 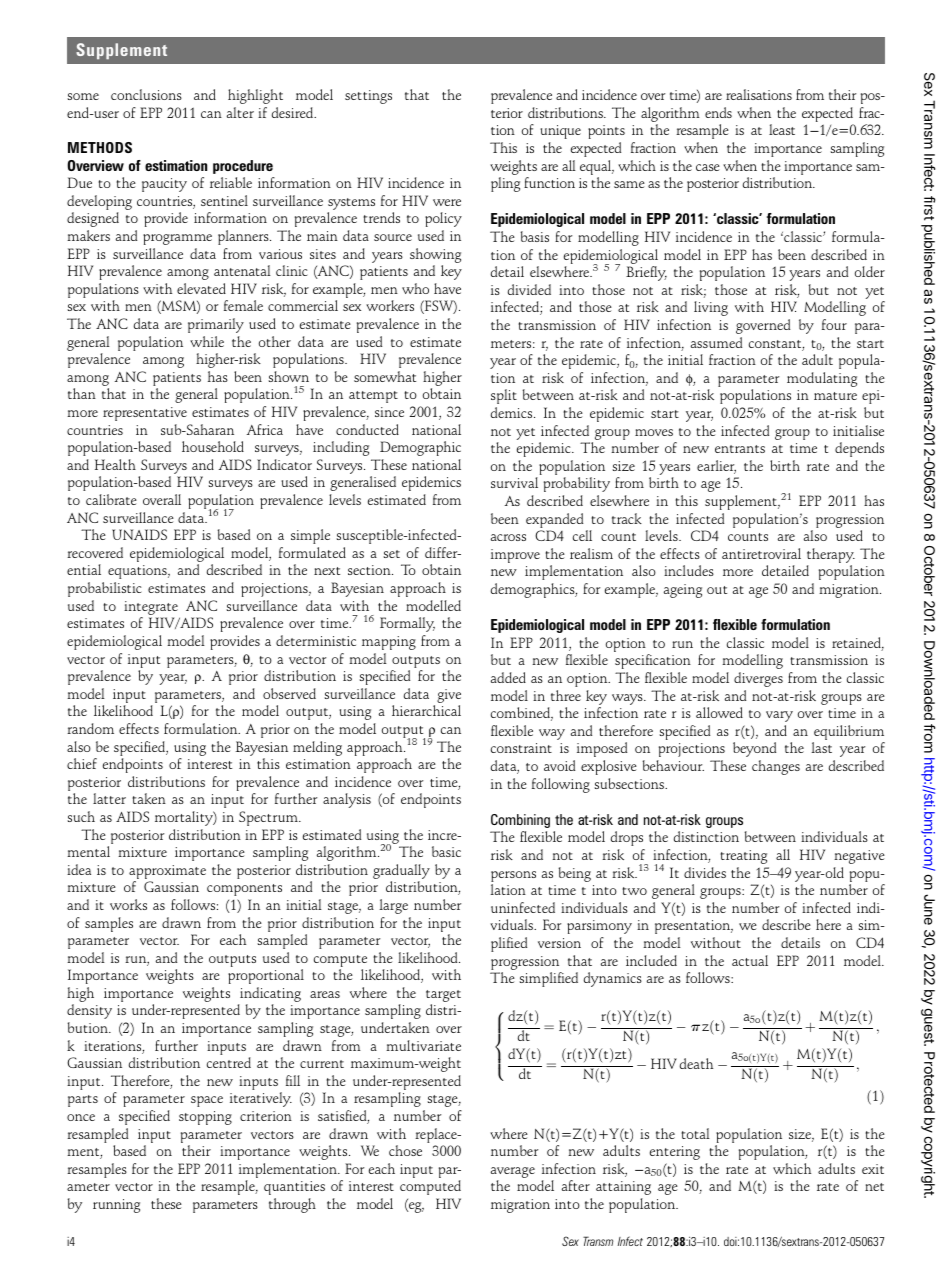 I want to click on least, so click(x=782, y=129).
